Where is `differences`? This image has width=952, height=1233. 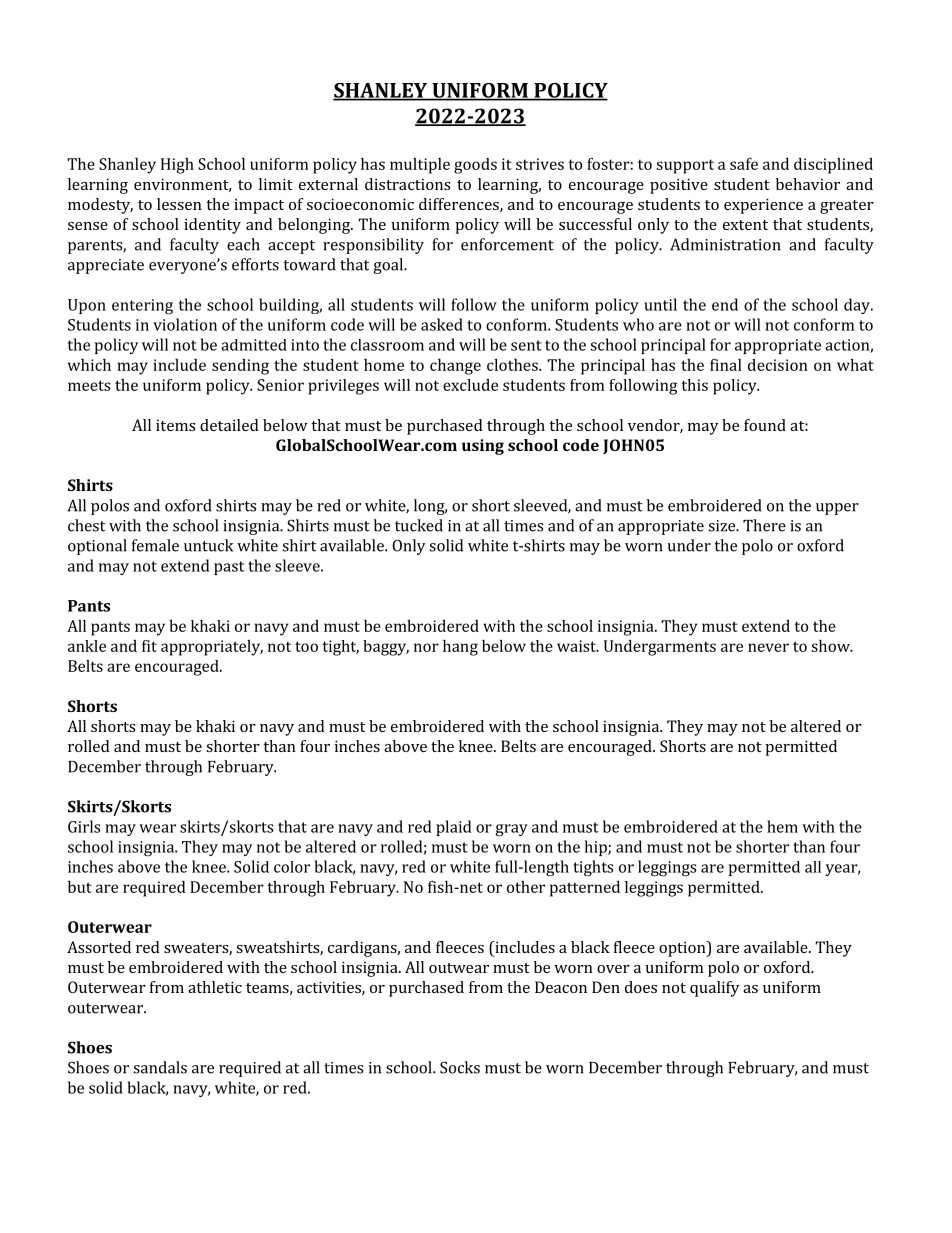
differences is located at coordinates (460, 205).
